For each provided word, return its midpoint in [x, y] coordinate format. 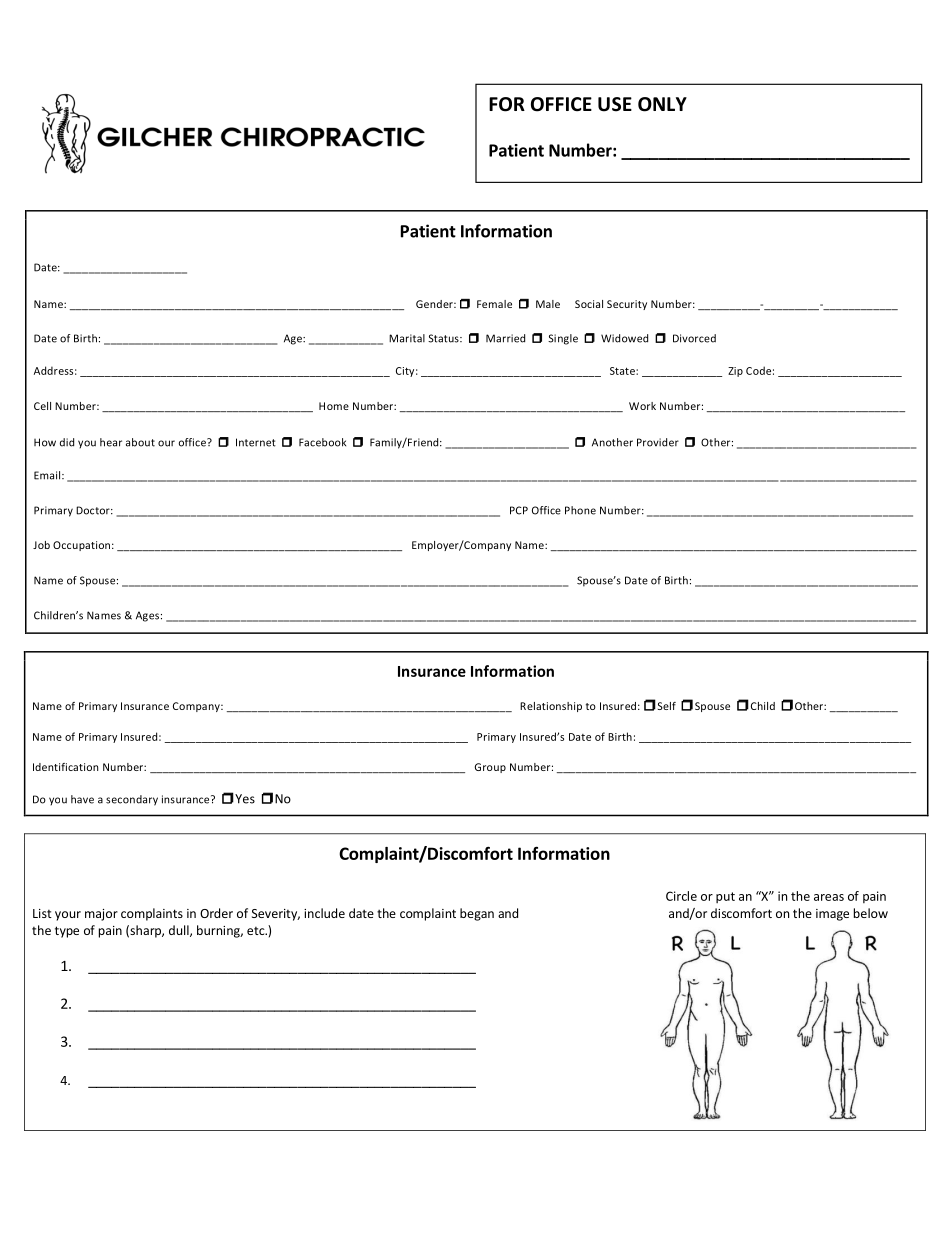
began [477, 914]
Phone [580, 510]
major [101, 915]
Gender [435, 304]
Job [41, 545]
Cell [42, 406]
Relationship [551, 707]
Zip [735, 372]
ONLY [662, 104]
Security [627, 305]
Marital [407, 338]
